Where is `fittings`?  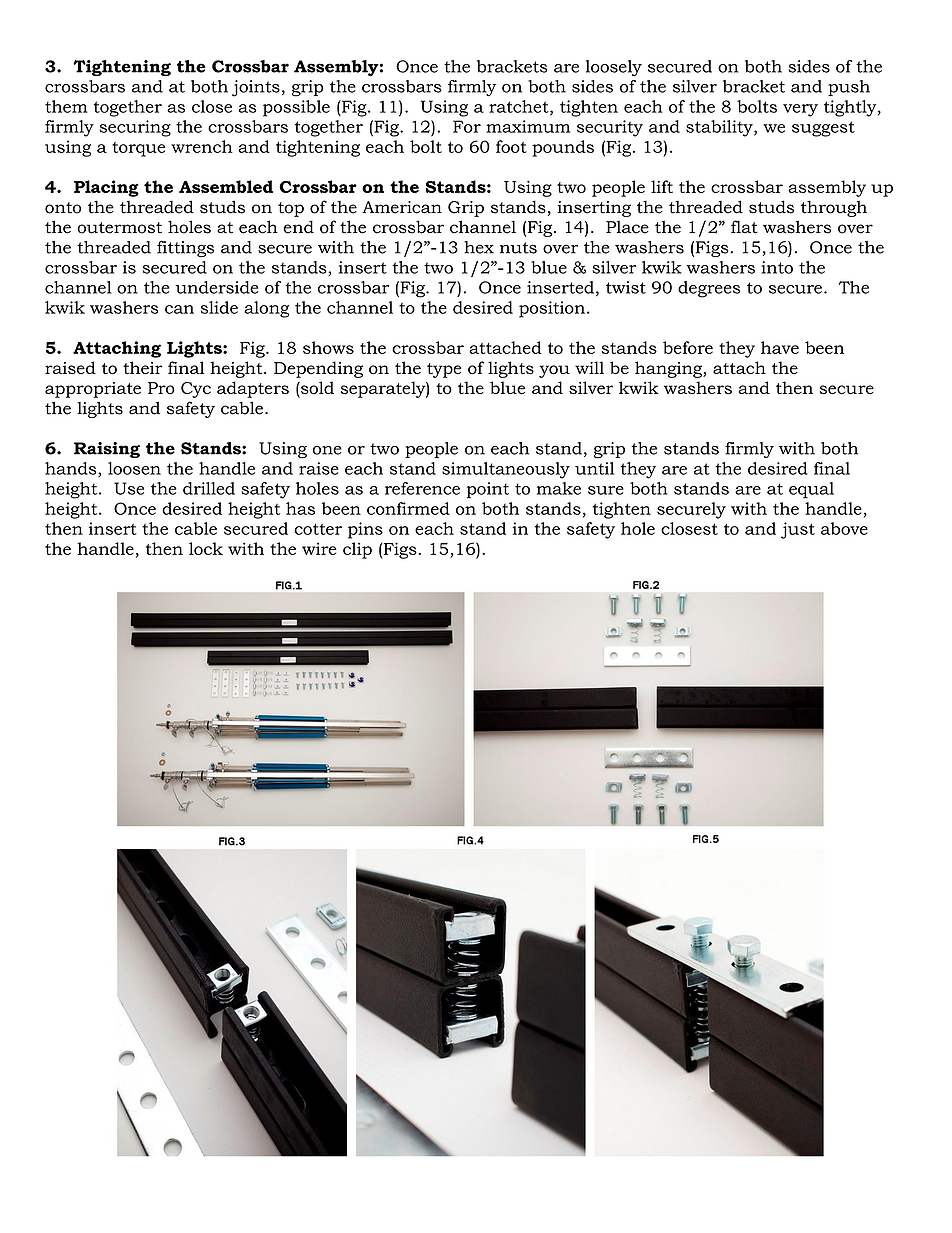
fittings is located at coordinates (185, 248).
